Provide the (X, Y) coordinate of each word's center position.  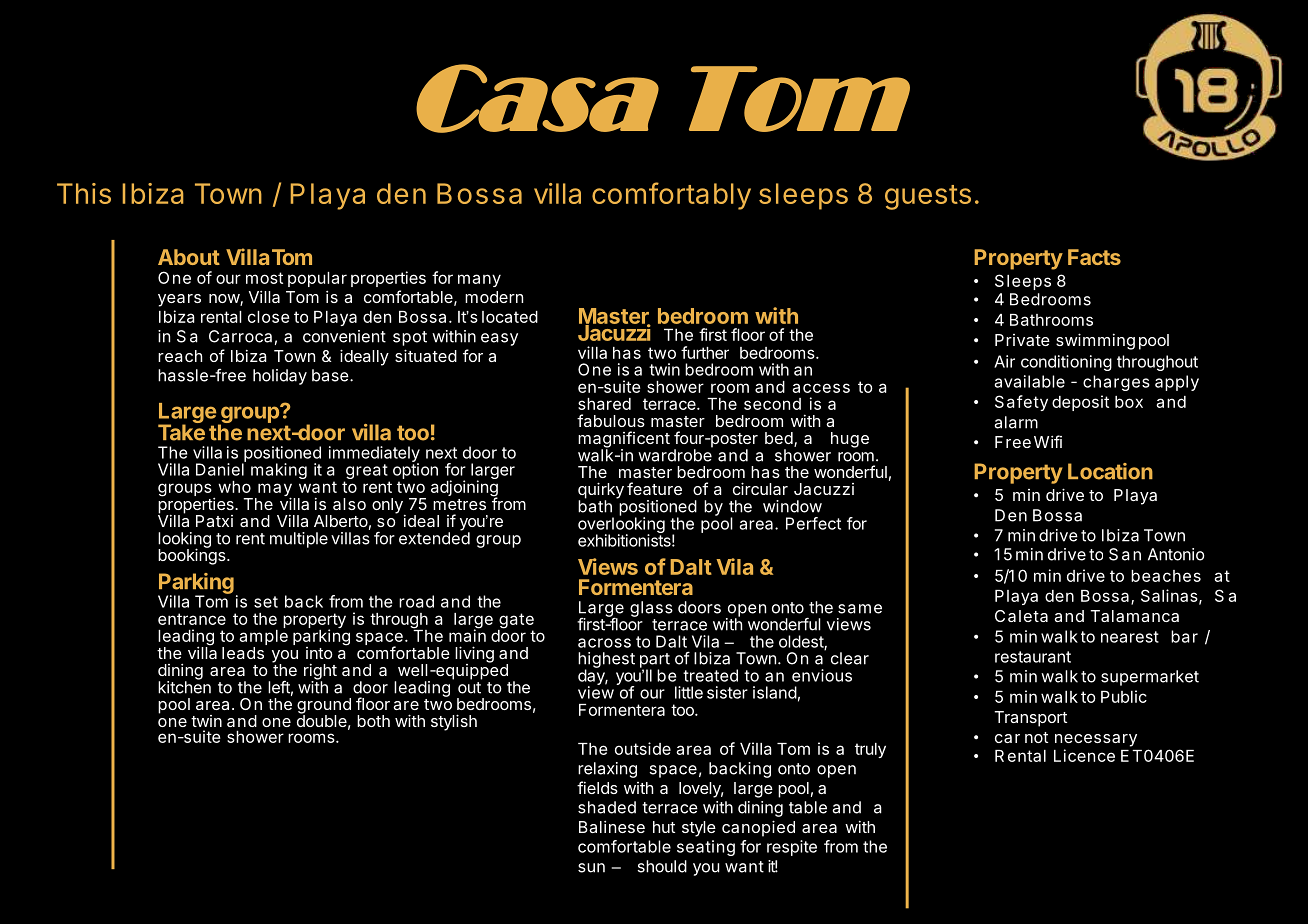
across (604, 643)
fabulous (611, 420)
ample (263, 639)
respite (792, 848)
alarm (1016, 422)
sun (591, 868)
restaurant (1033, 657)
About (189, 257)
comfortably (671, 196)
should (662, 866)
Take (181, 431)
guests (928, 197)
